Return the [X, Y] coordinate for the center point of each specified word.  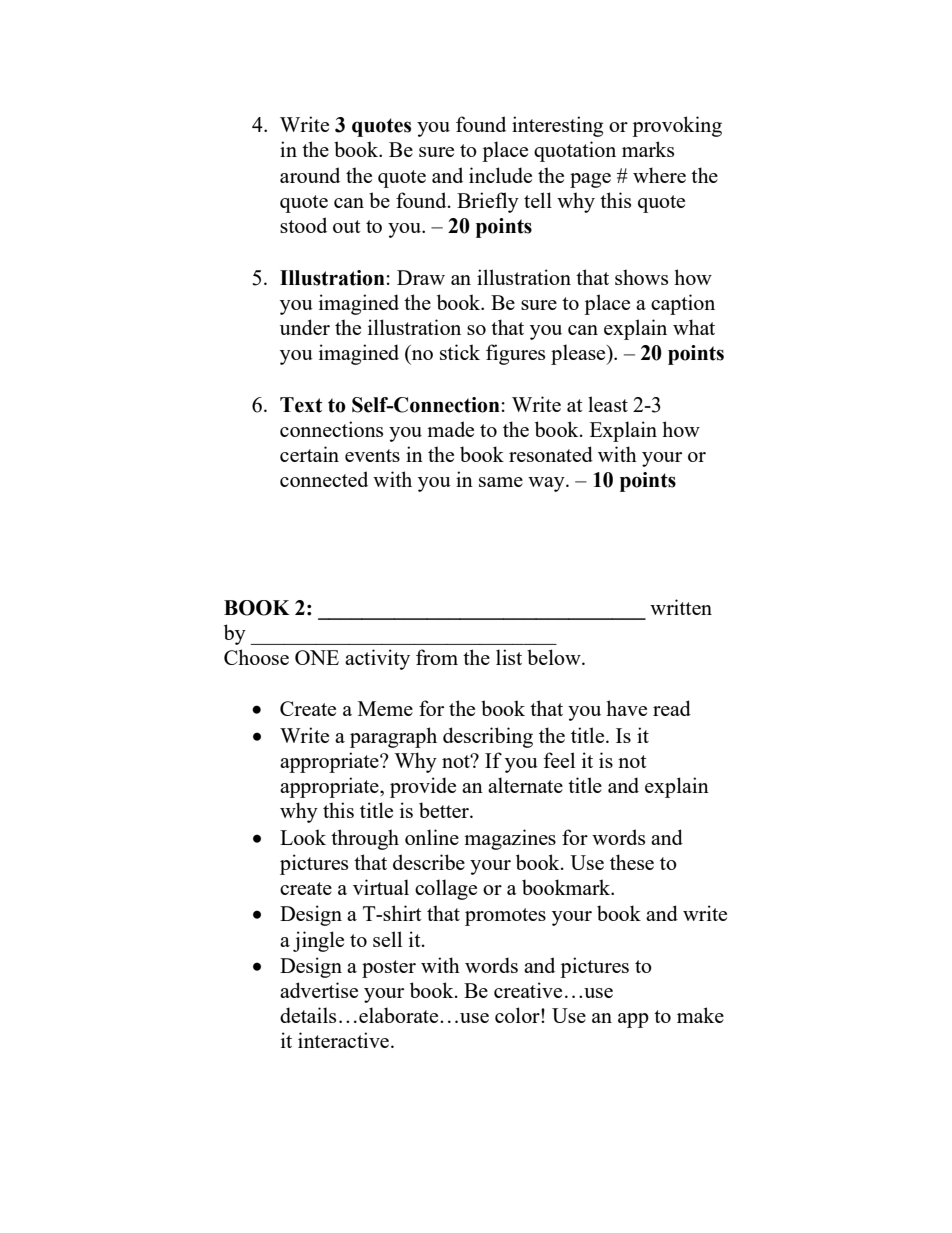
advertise [319, 990]
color [518, 1015]
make [700, 1015]
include [500, 175]
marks [648, 149]
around [310, 175]
